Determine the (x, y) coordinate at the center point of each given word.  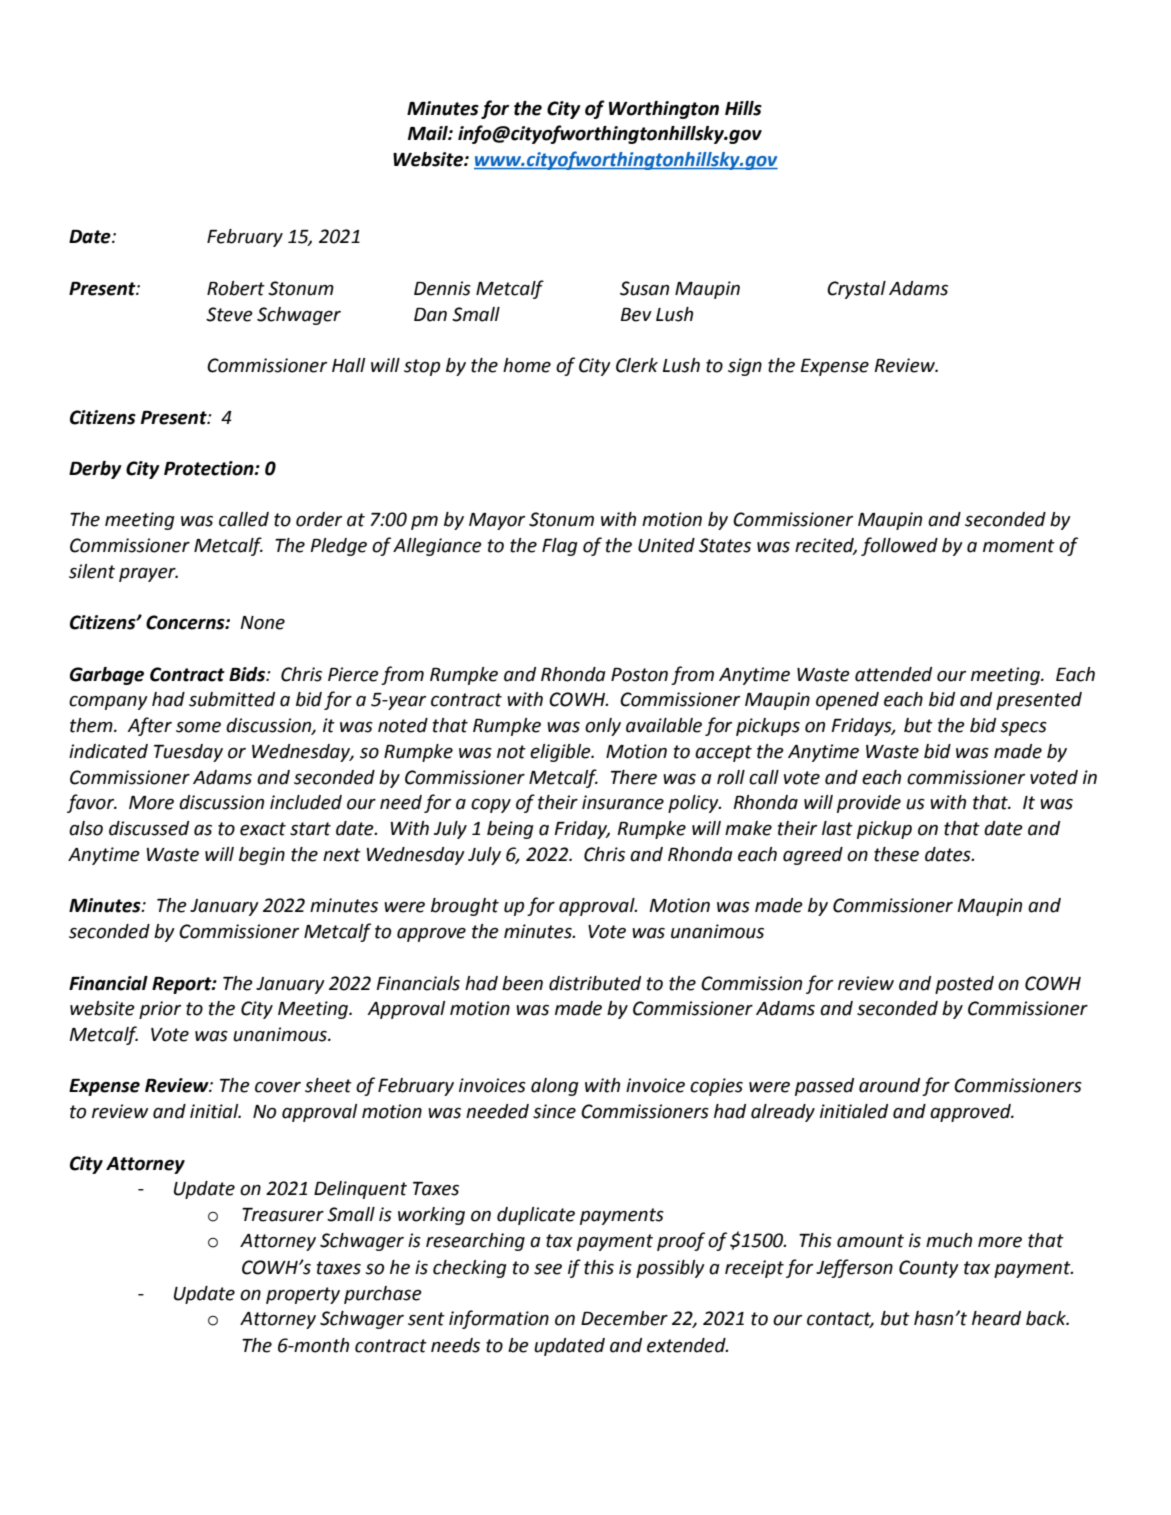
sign (745, 367)
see (548, 1269)
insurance (623, 802)
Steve (229, 314)
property (303, 1295)
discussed (149, 828)
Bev (636, 315)
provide (869, 804)
